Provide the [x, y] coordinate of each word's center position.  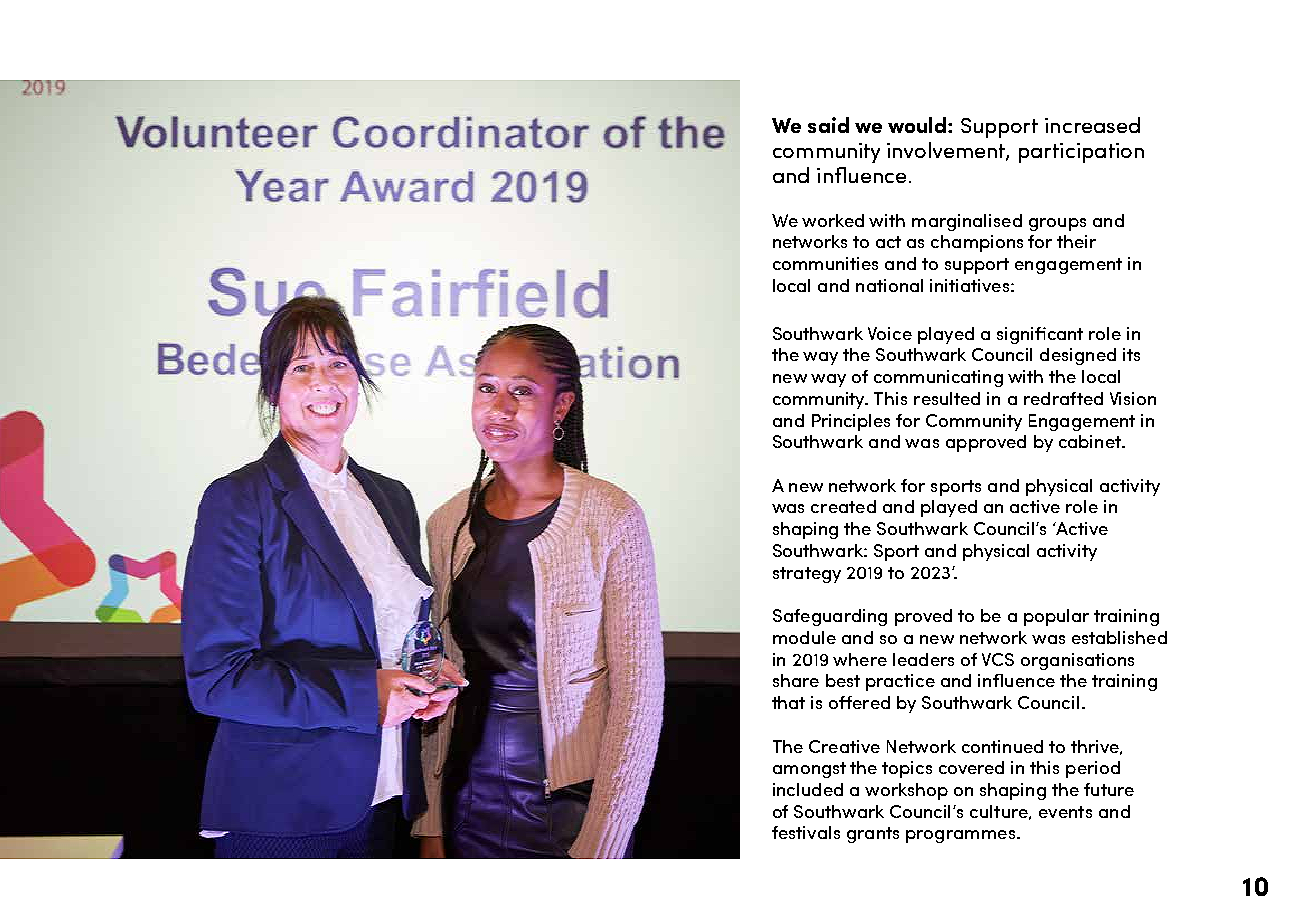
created [843, 506]
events [1065, 812]
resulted [947, 398]
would [918, 125]
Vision [1133, 398]
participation [1081, 153]
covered [971, 767]
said [828, 125]
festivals [806, 832]
